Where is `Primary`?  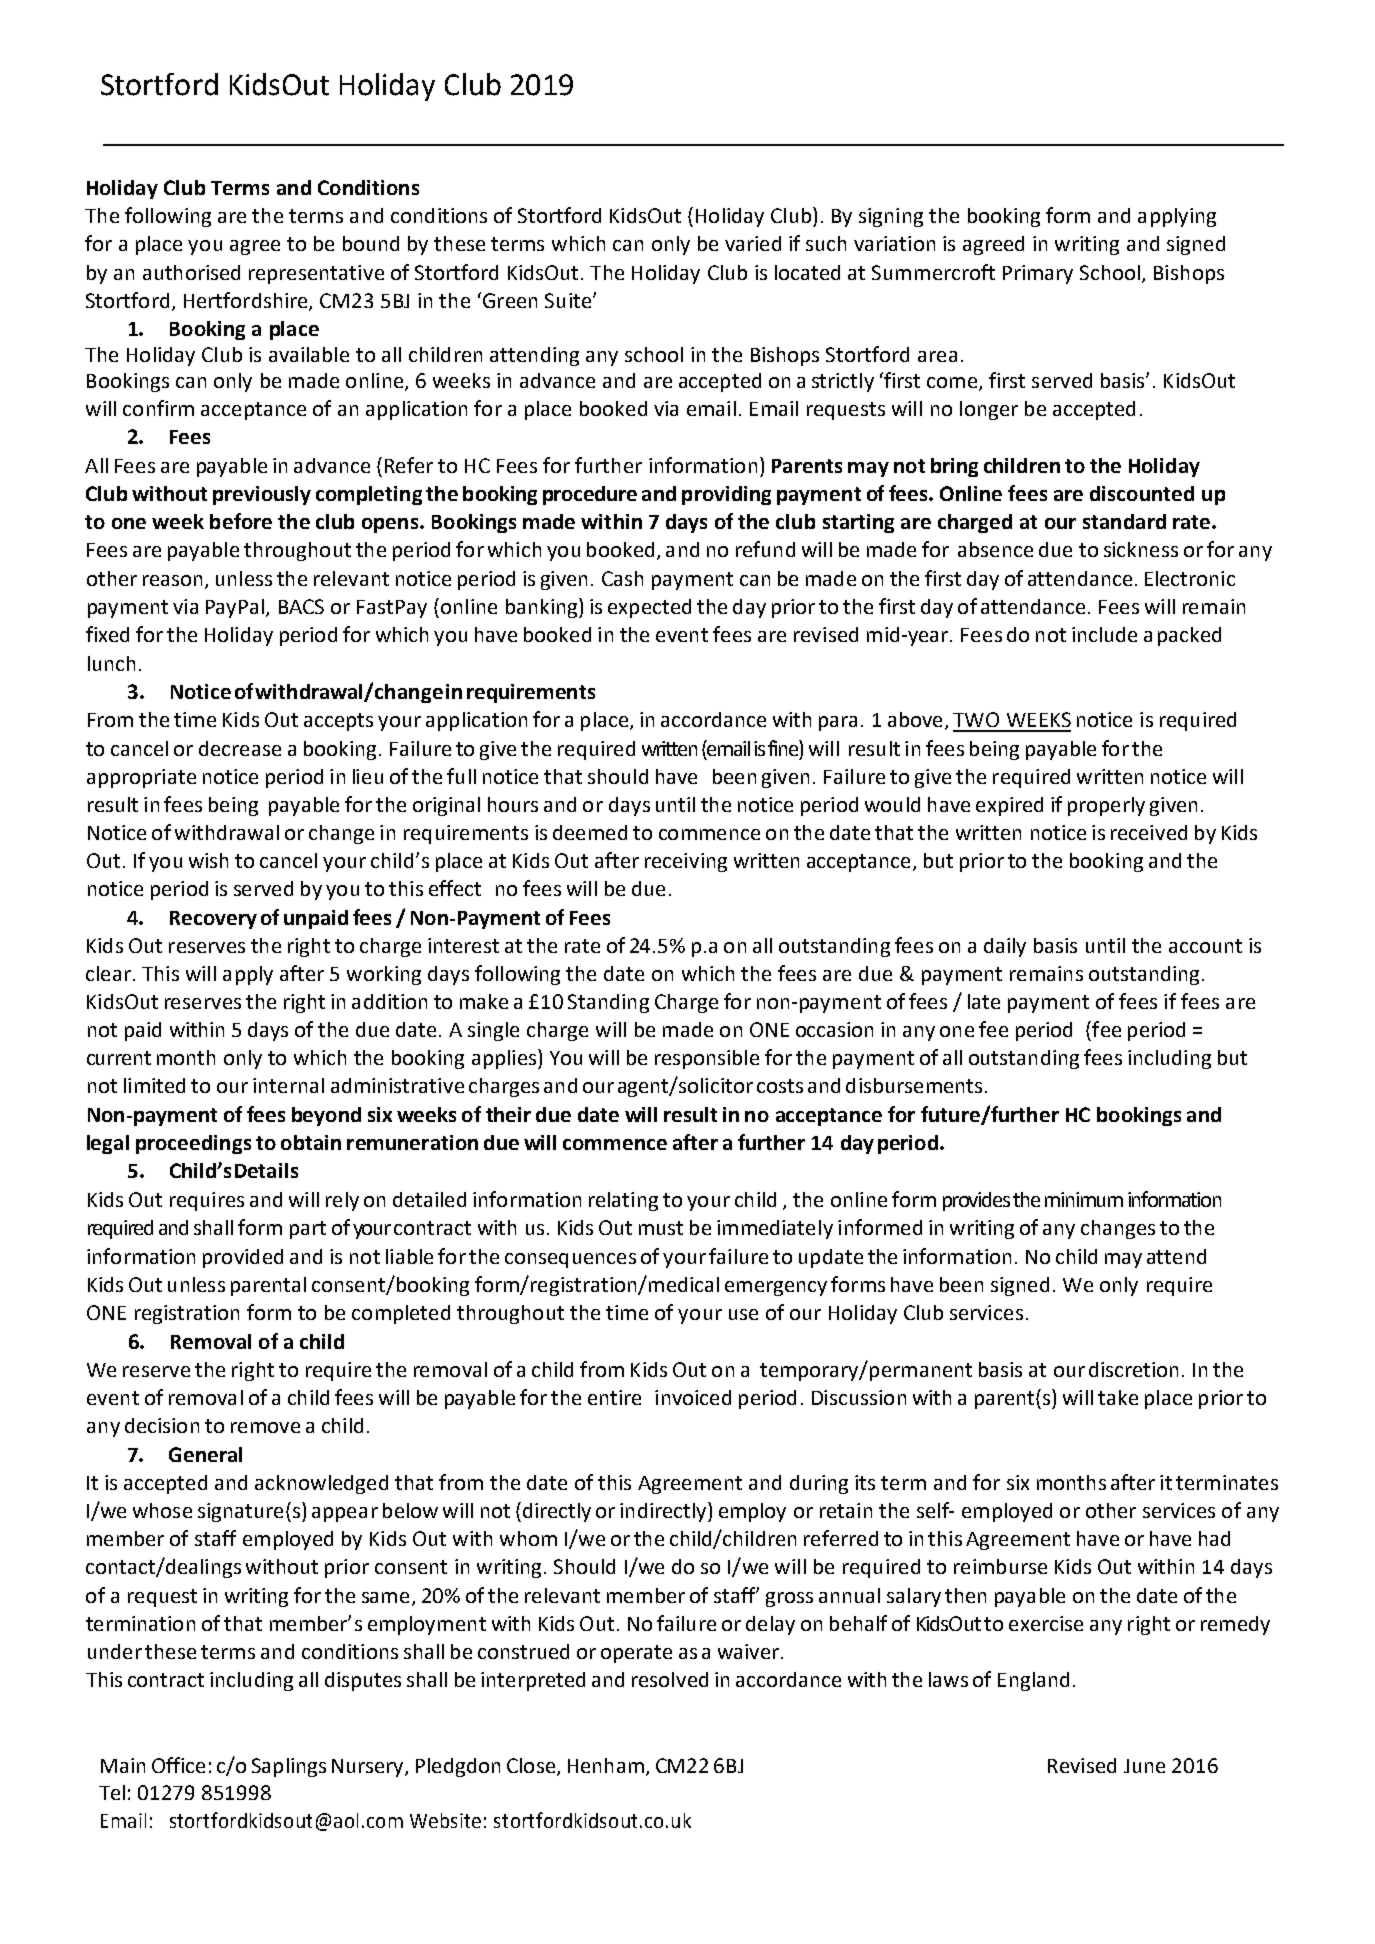 Primary is located at coordinates (1038, 274).
